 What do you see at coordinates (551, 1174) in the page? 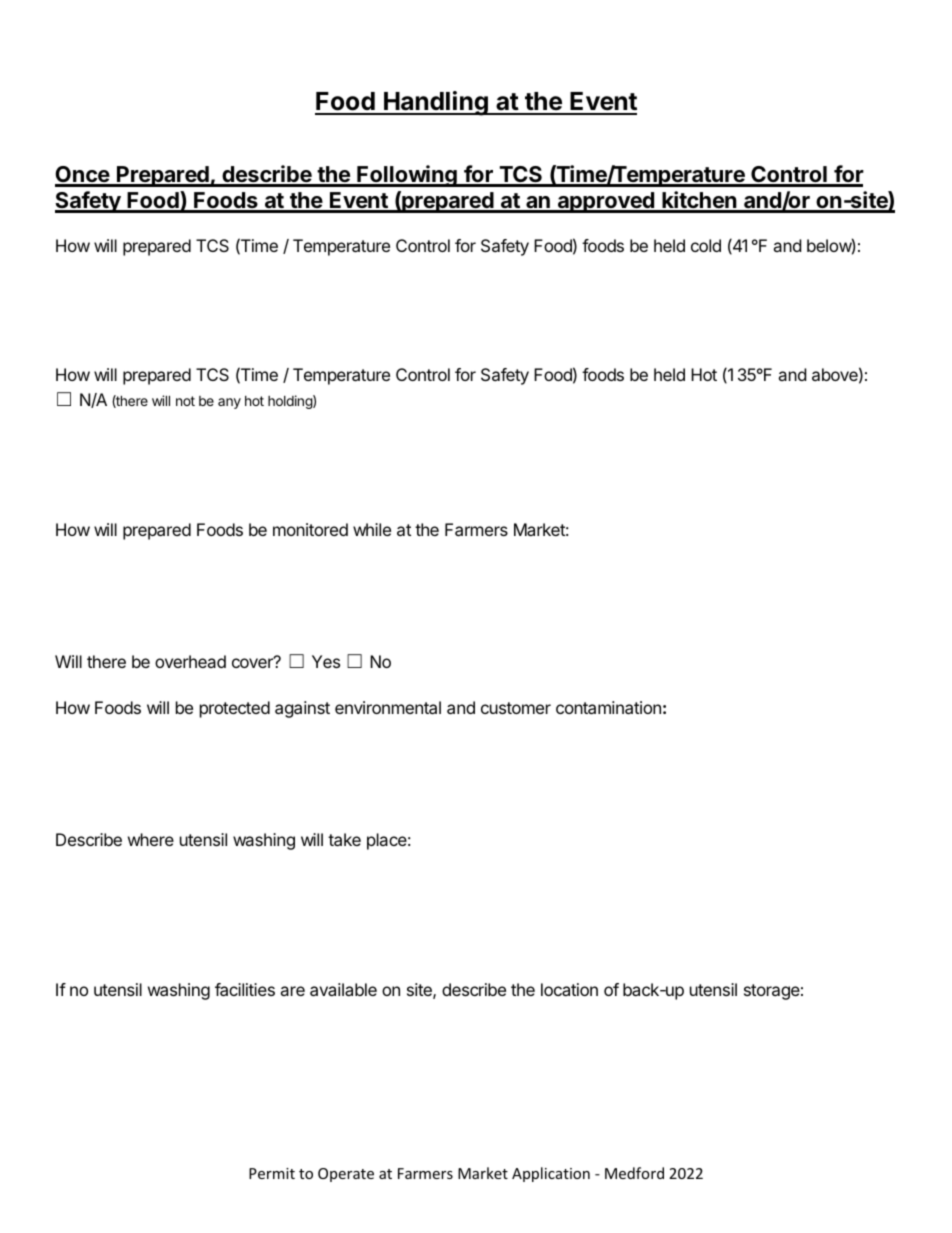
I see `Application` at bounding box center [551, 1174].
